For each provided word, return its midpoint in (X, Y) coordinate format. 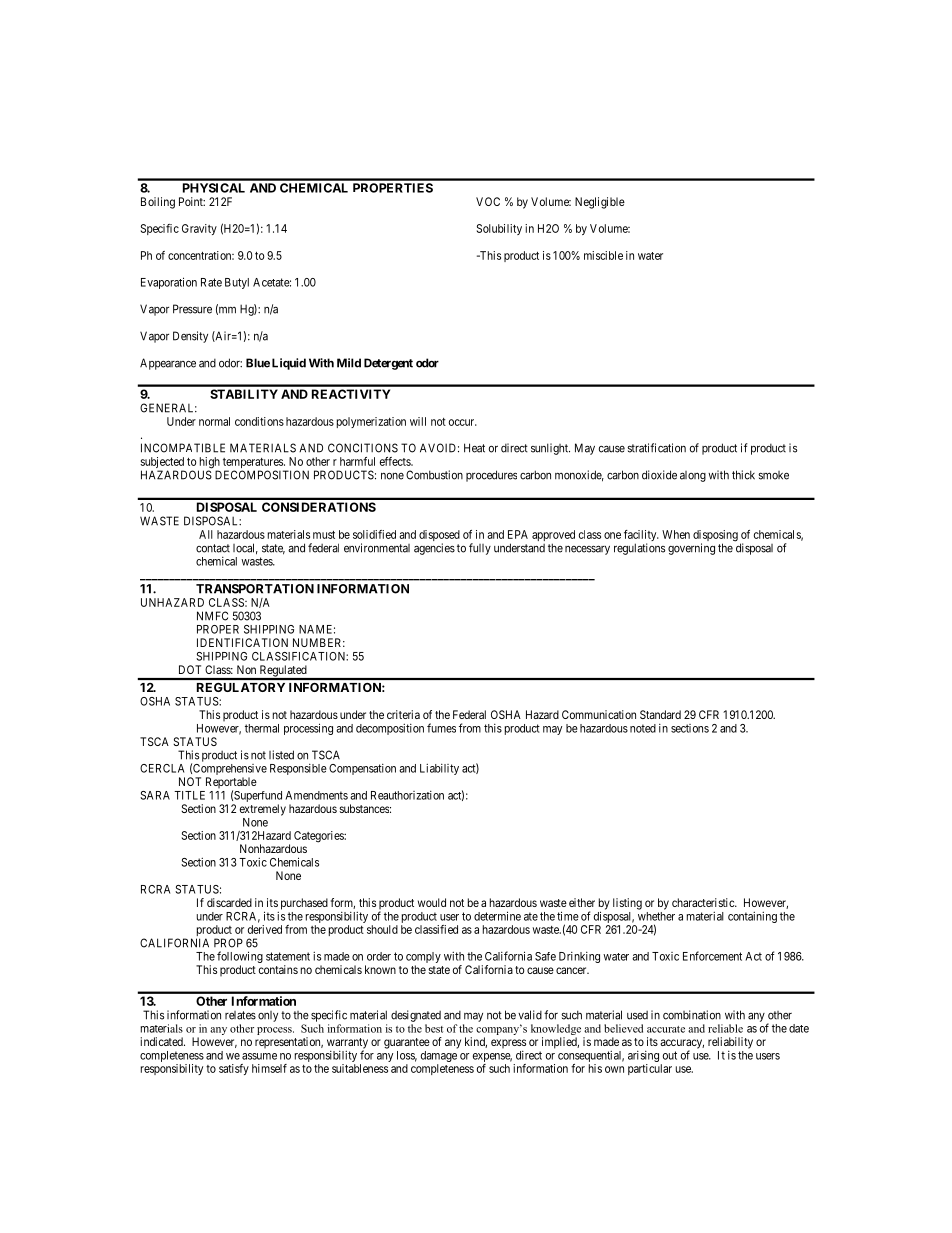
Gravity (199, 229)
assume (259, 1056)
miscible (603, 255)
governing (691, 549)
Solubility (499, 229)
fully (480, 549)
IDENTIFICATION (242, 642)
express (508, 1043)
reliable (725, 1028)
